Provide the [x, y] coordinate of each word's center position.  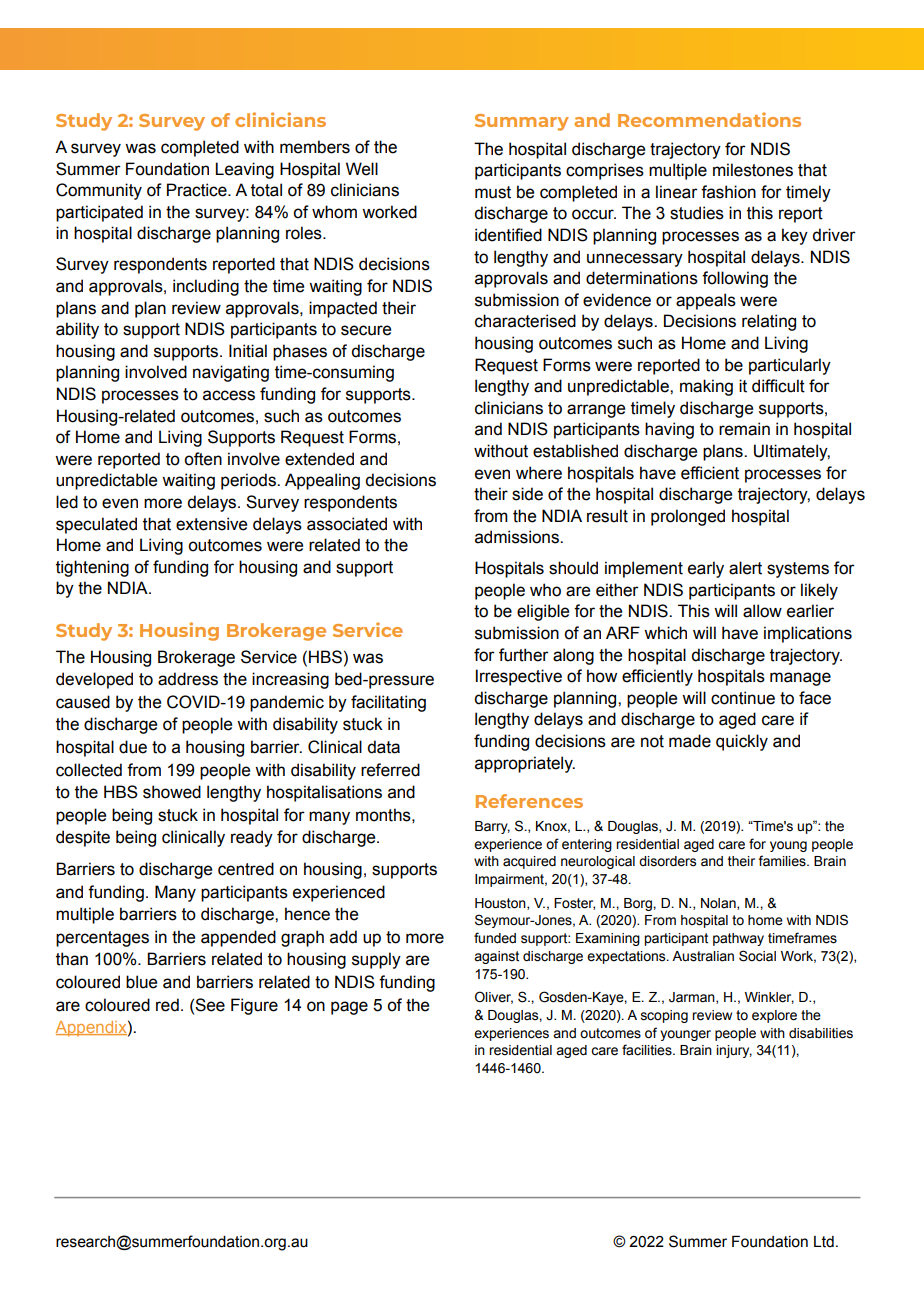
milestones [753, 170]
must [493, 192]
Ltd [824, 1242]
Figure [254, 1006]
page [349, 1008]
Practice [198, 190]
